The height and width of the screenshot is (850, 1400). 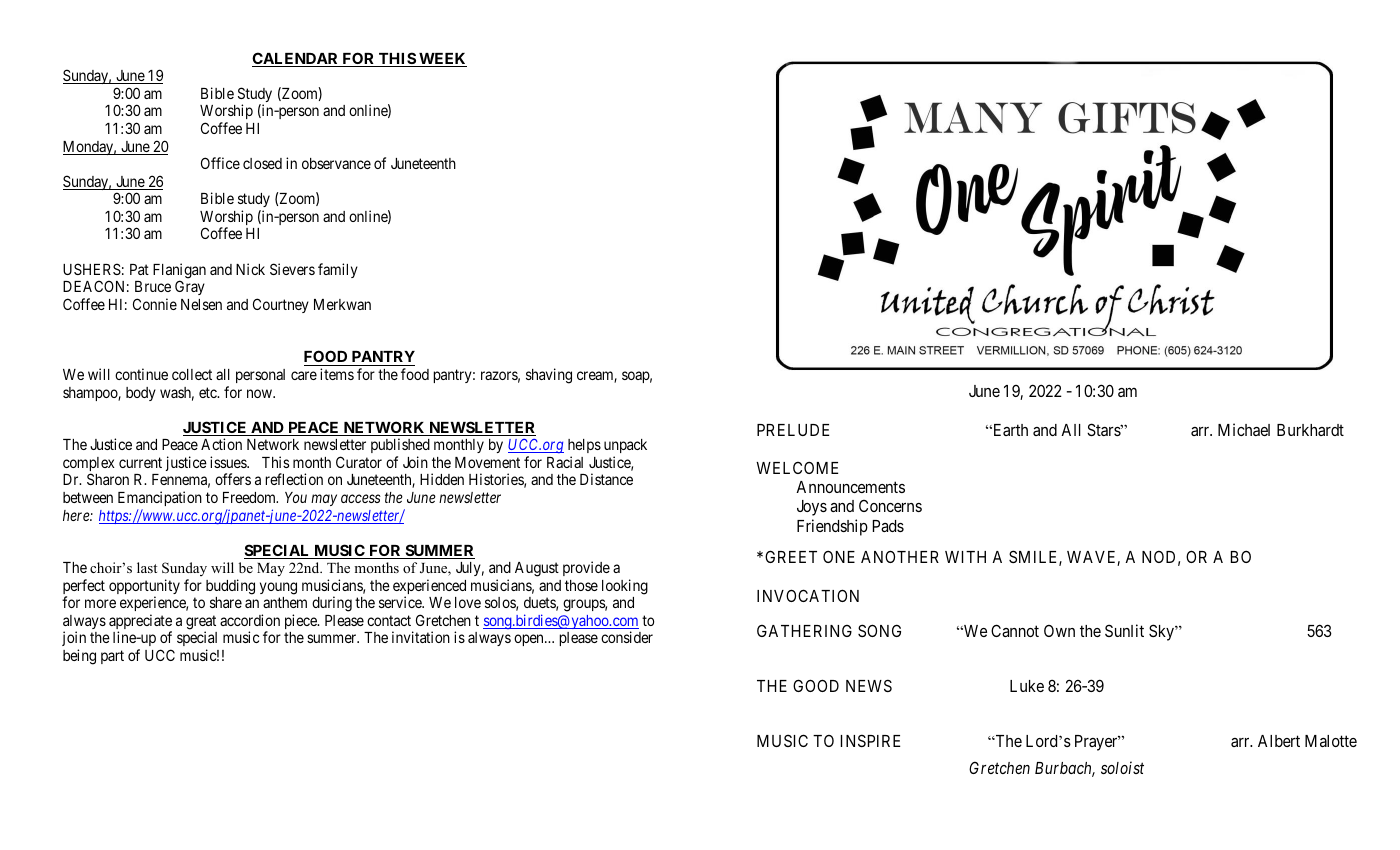 I want to click on Michael, so click(x=1244, y=429).
